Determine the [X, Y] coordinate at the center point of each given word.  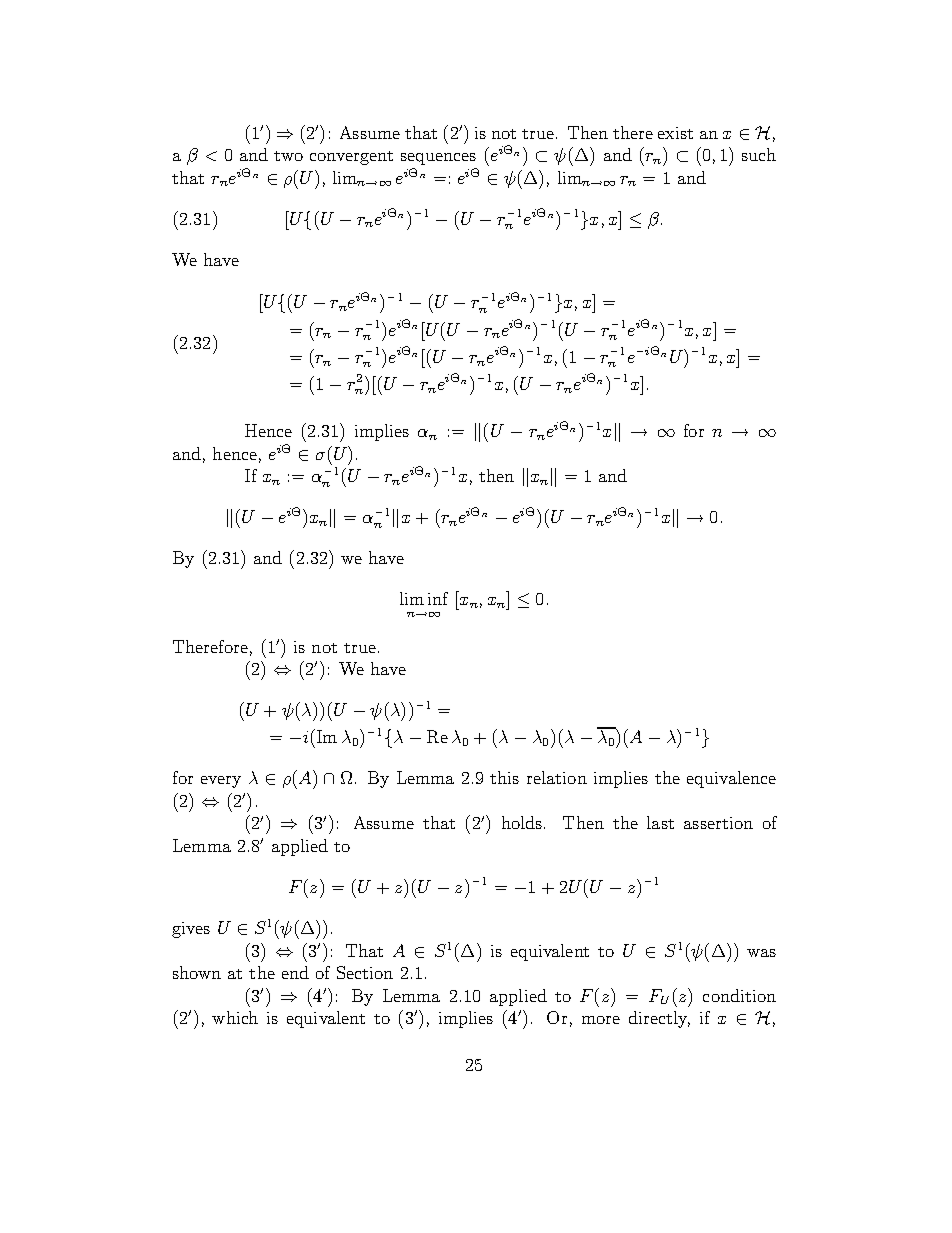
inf [438, 598]
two [288, 156]
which [235, 1017]
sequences [438, 159]
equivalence [731, 779]
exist [675, 133]
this [504, 777]
